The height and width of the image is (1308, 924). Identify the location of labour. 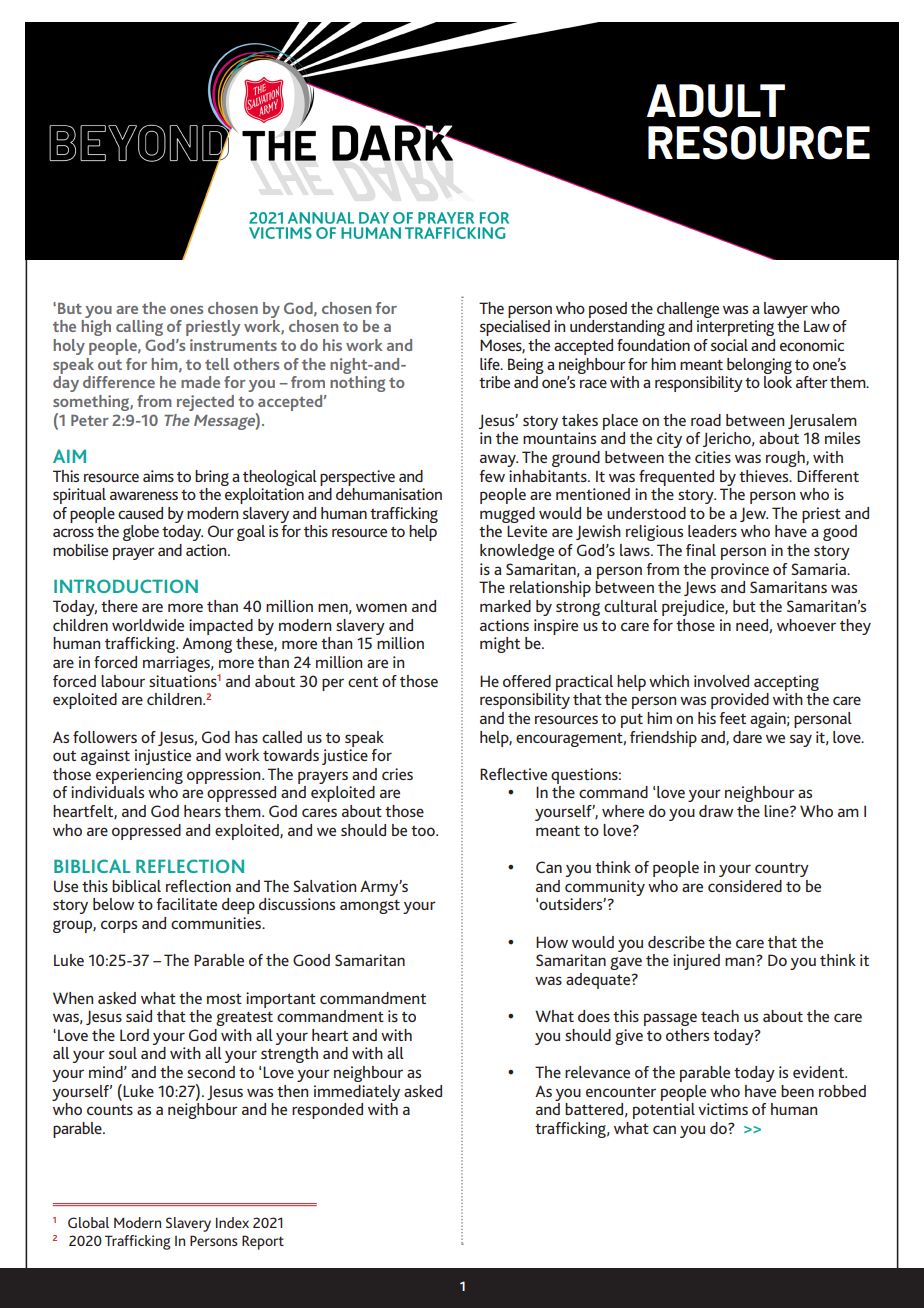
(123, 681).
